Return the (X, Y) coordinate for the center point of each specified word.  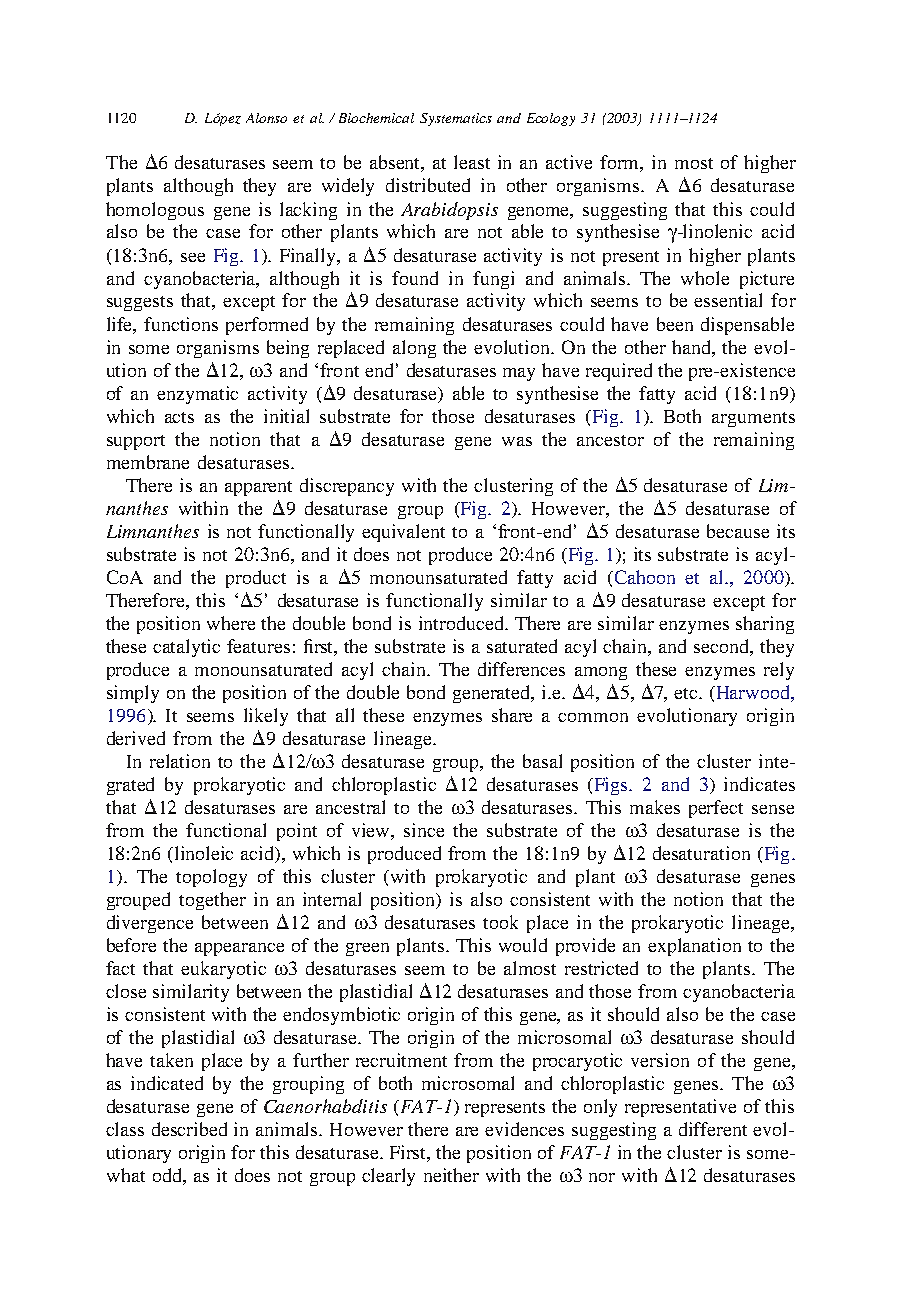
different (713, 1129)
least (472, 162)
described (189, 1129)
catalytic (186, 648)
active (569, 162)
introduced (463, 623)
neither (451, 1175)
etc (687, 693)
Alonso (266, 118)
